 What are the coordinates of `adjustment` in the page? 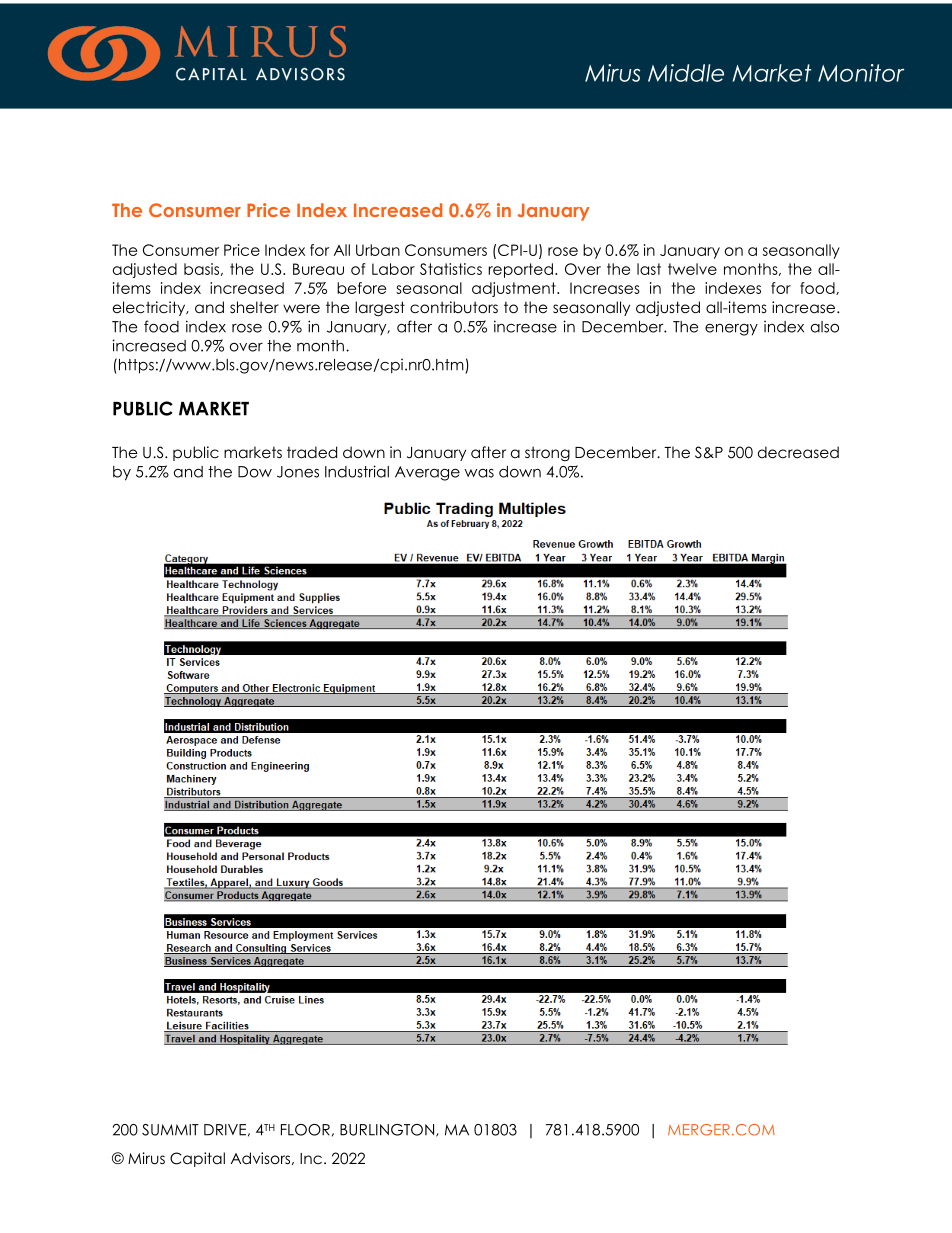 It's located at (515, 289).
